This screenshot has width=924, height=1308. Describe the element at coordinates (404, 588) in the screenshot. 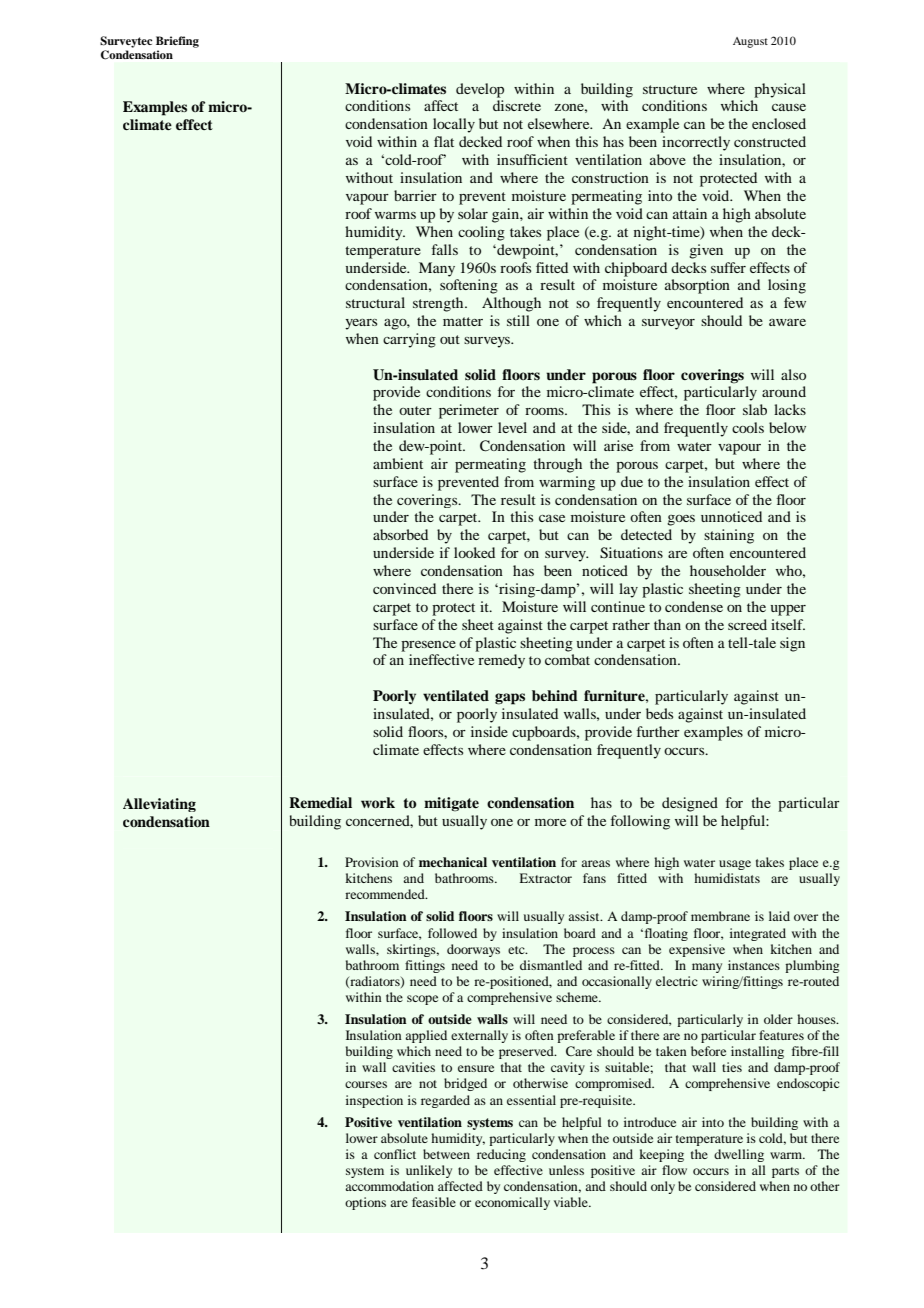

I see `convinced` at that location.
